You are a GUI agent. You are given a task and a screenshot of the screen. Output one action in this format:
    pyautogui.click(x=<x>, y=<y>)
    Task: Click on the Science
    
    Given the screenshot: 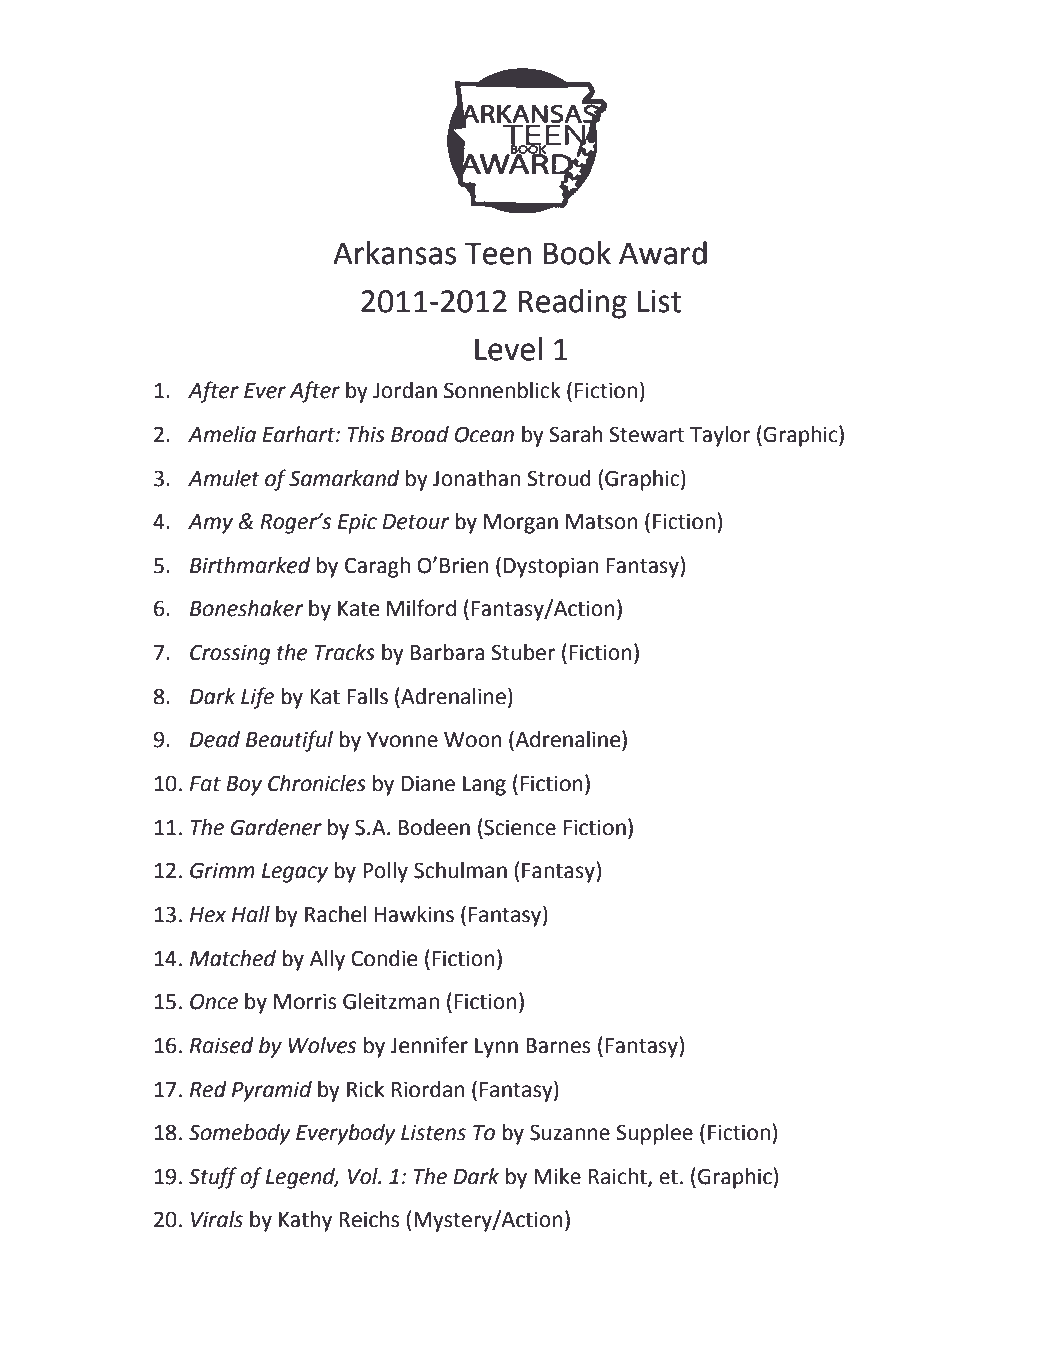 What is the action you would take?
    pyautogui.click(x=519, y=827)
